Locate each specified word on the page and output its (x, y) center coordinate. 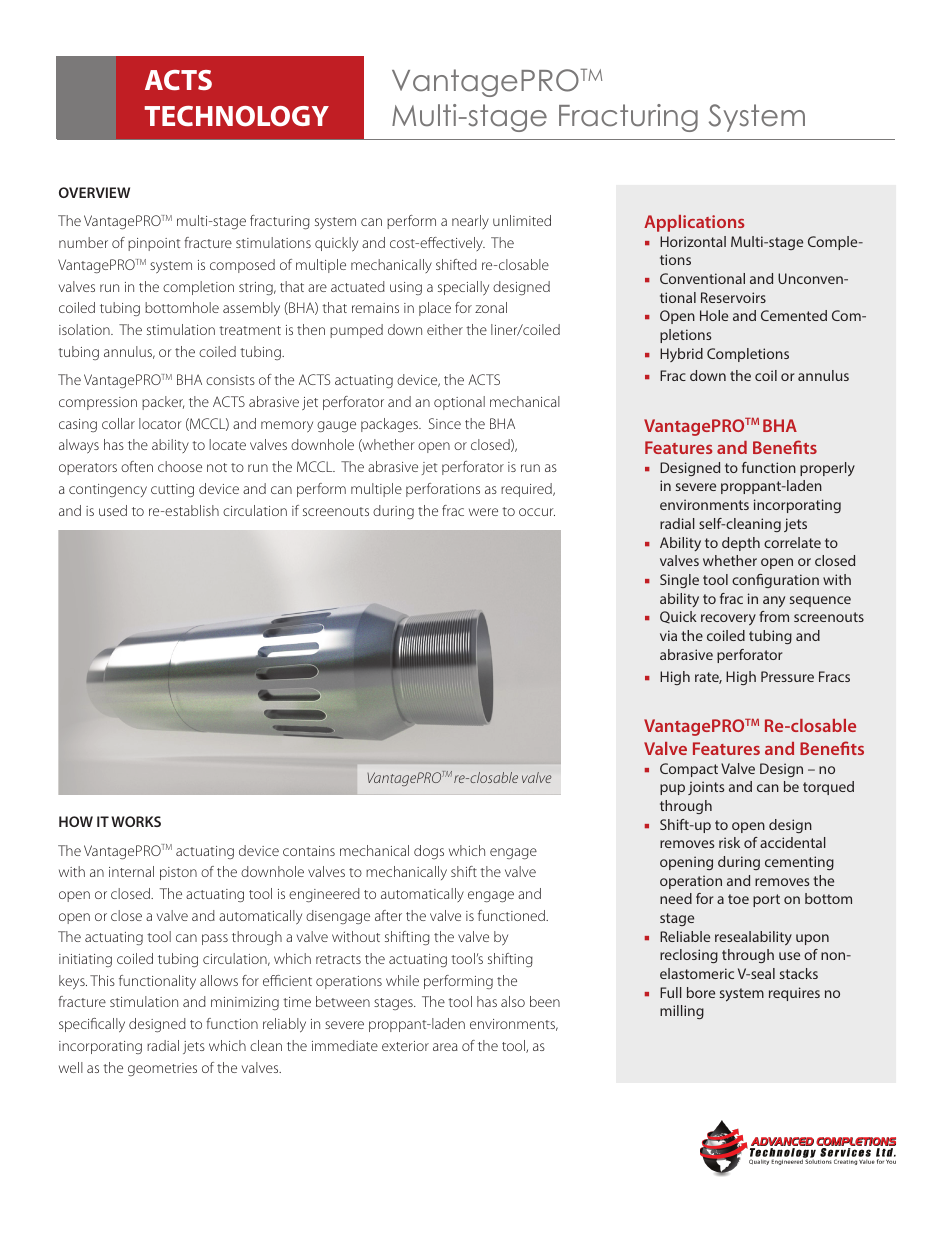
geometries (162, 1069)
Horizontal (693, 241)
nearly (470, 222)
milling (682, 1012)
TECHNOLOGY (236, 116)
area (445, 1047)
